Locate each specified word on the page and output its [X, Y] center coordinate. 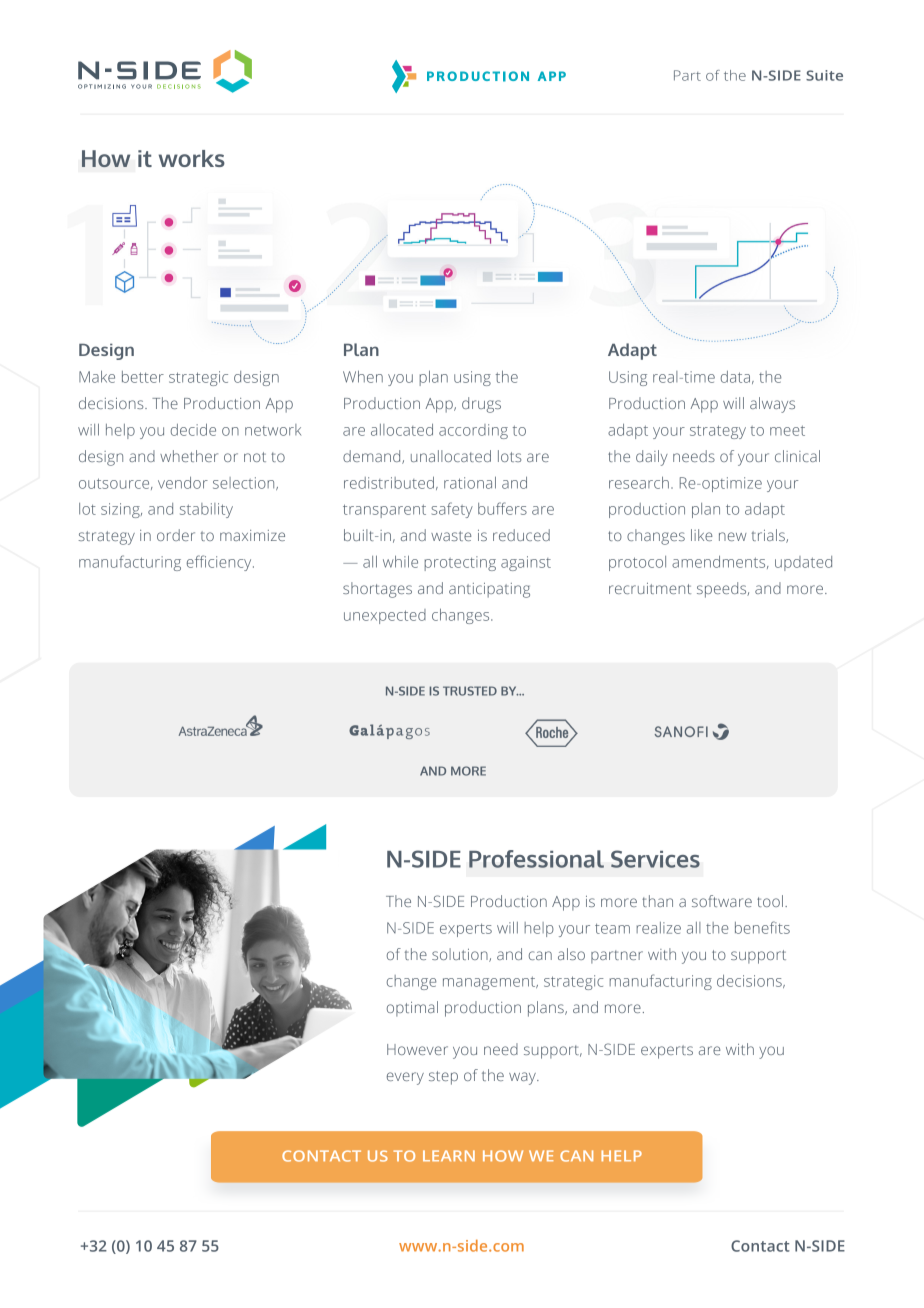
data [735, 377]
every [405, 1078]
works [192, 158]
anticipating [489, 590]
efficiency [220, 563]
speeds [723, 590]
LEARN [449, 1155]
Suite [824, 75]
